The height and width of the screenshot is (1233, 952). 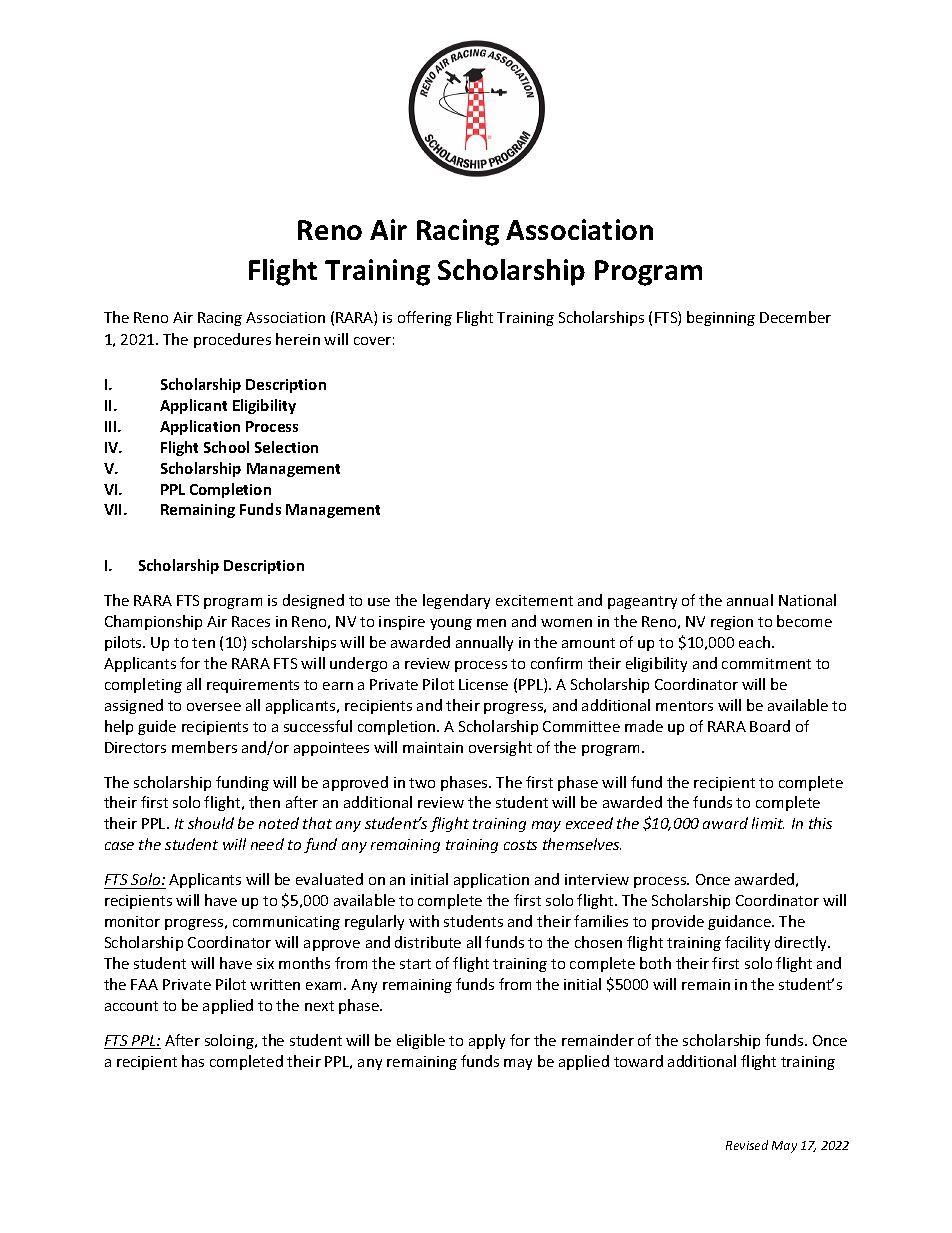 What do you see at coordinates (433, 747) in the screenshot?
I see `maintain` at bounding box center [433, 747].
